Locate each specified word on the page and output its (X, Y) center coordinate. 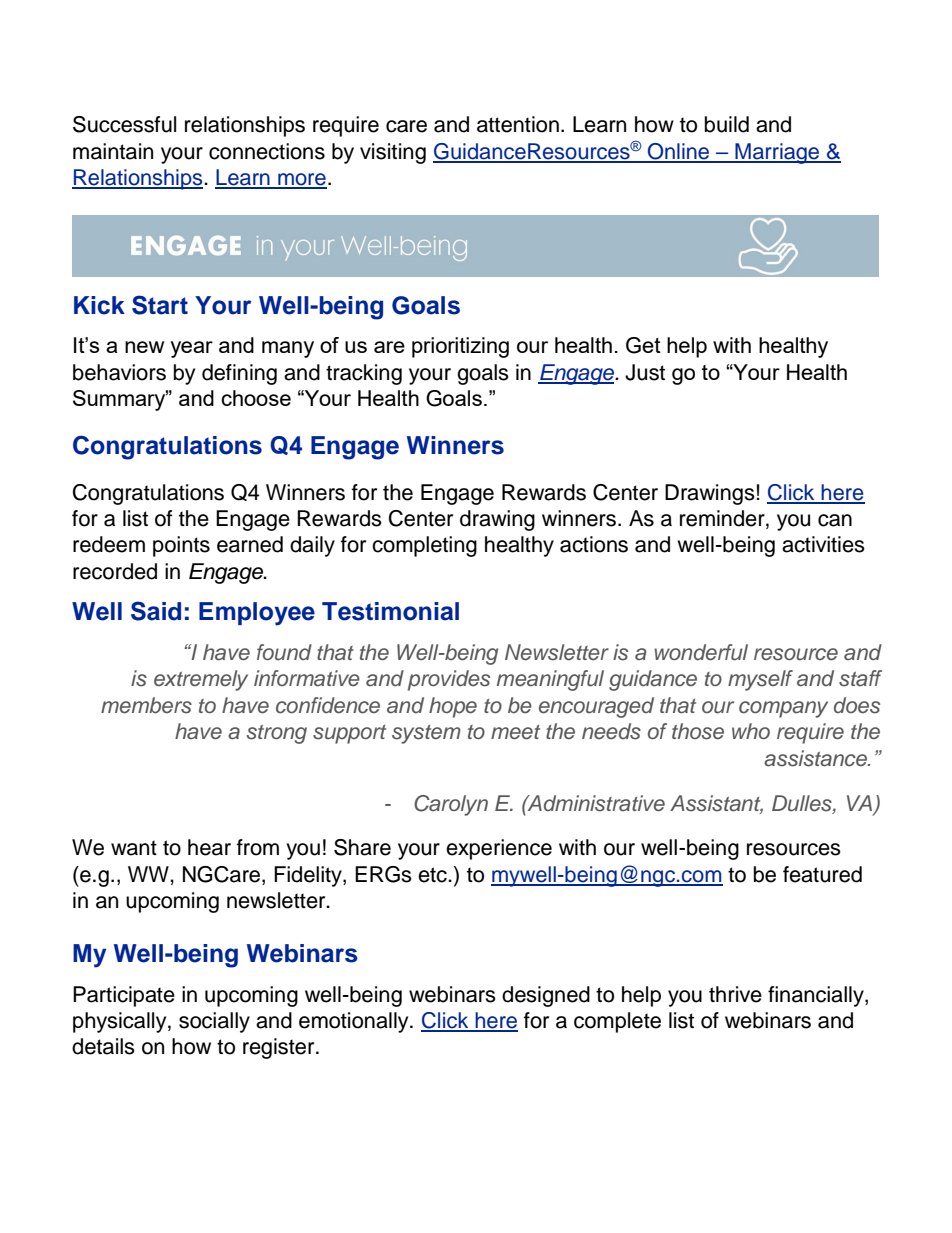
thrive (735, 994)
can (835, 520)
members (146, 705)
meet (515, 732)
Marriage (777, 153)
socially (214, 1022)
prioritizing (460, 347)
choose (256, 398)
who (751, 731)
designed (546, 996)
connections (267, 151)
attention (518, 124)
